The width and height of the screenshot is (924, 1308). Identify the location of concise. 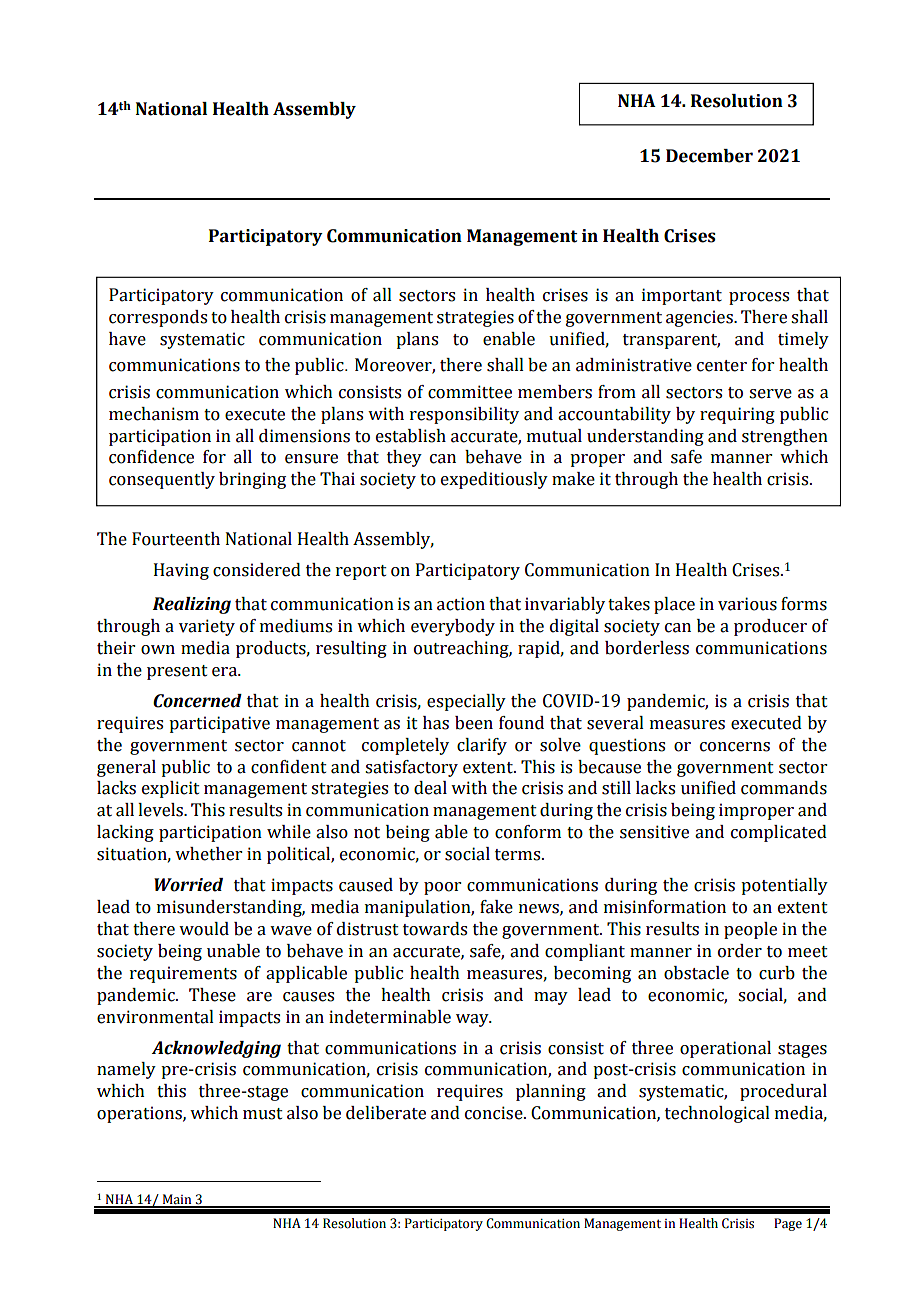
(495, 1113).
